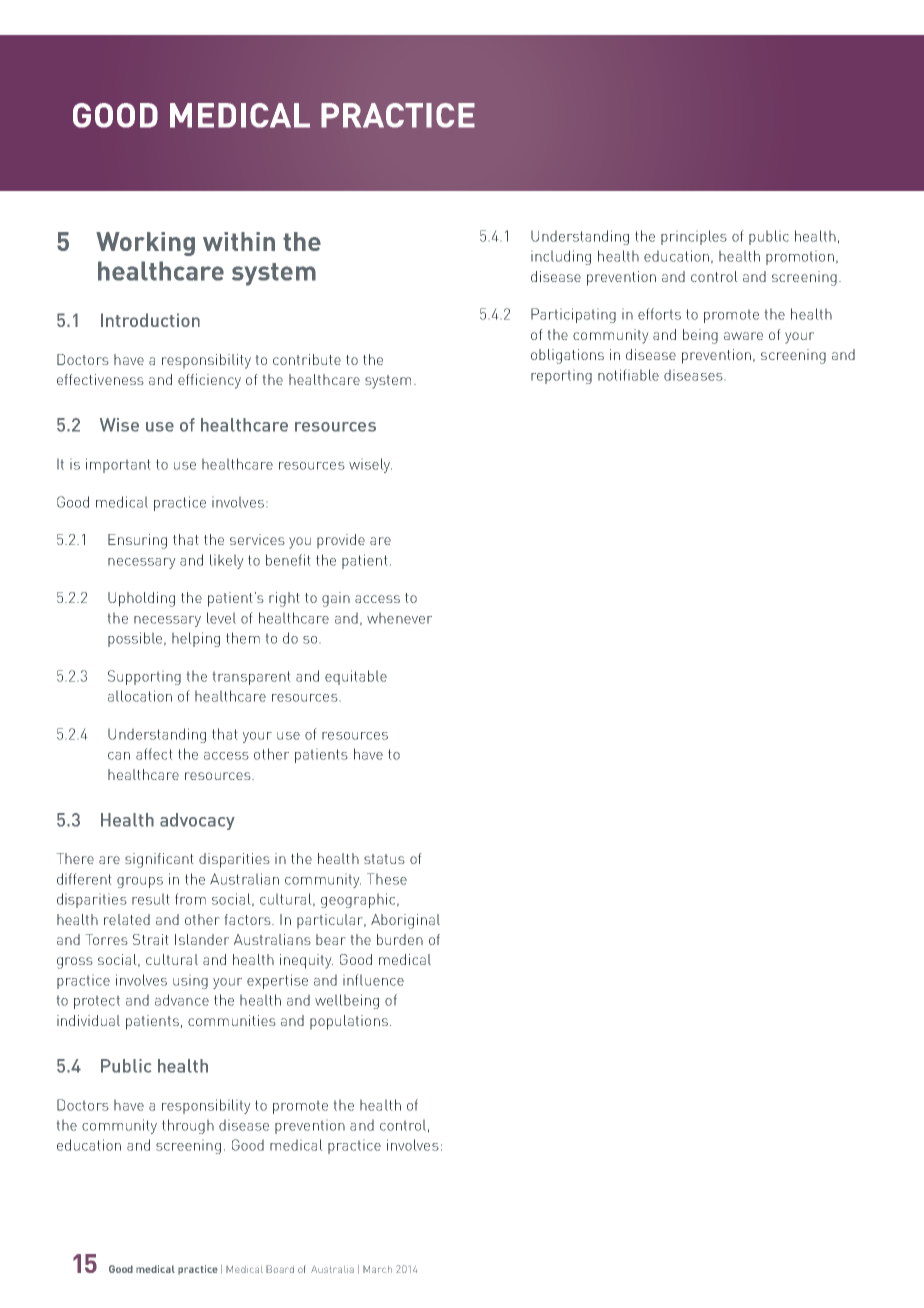  Describe the element at coordinates (561, 257) in the screenshot. I see `including` at that location.
